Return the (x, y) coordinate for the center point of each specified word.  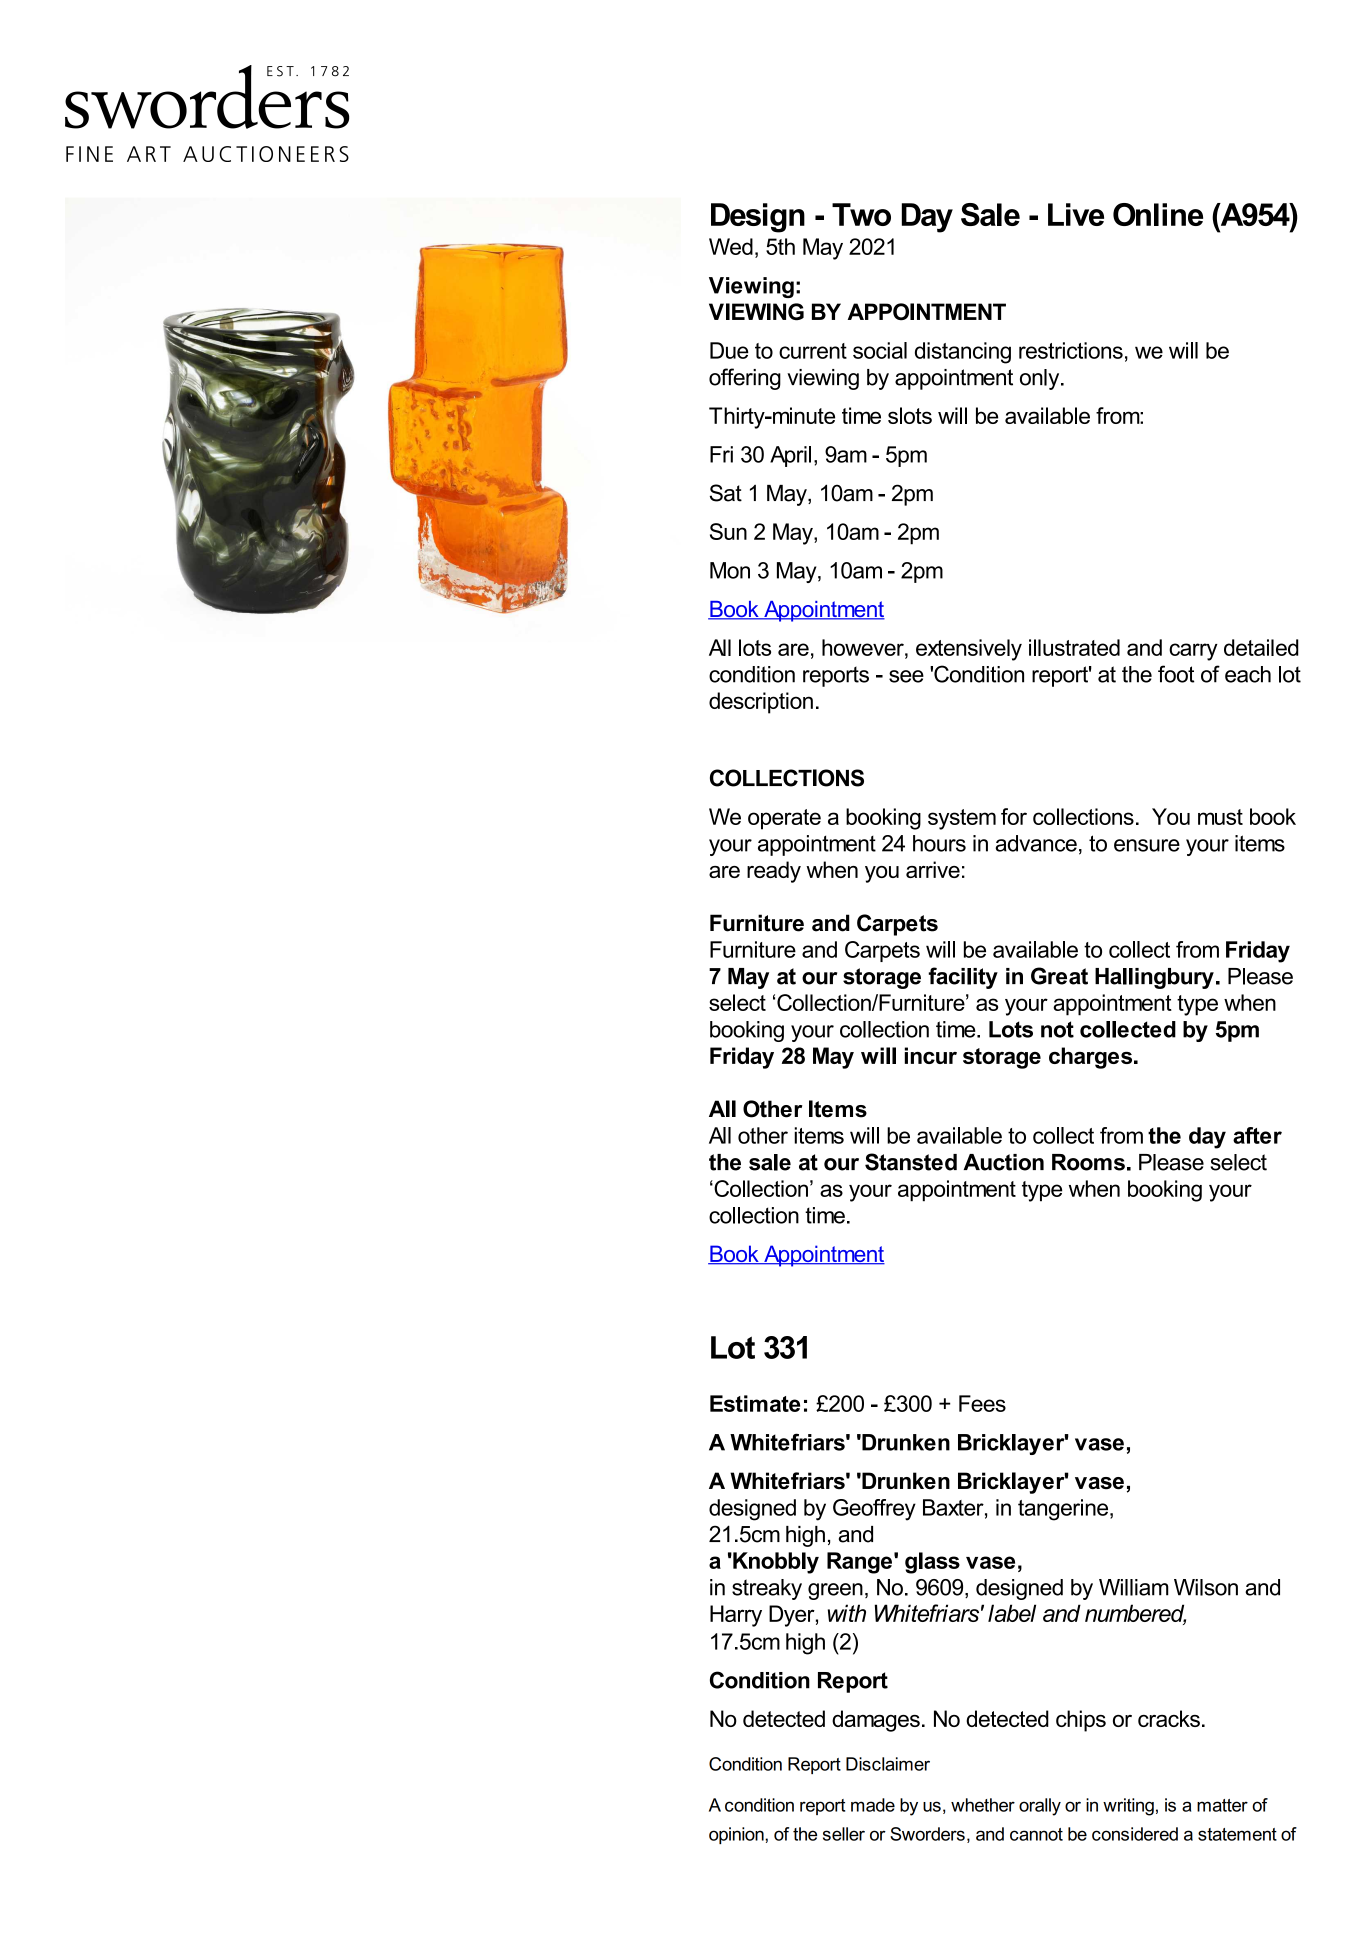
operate (784, 819)
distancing (963, 353)
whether (983, 1805)
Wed (731, 246)
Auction (1003, 1162)
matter (1222, 1805)
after (1257, 1135)
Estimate (755, 1403)
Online (1158, 214)
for (1014, 816)
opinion (737, 1835)
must (1220, 817)
